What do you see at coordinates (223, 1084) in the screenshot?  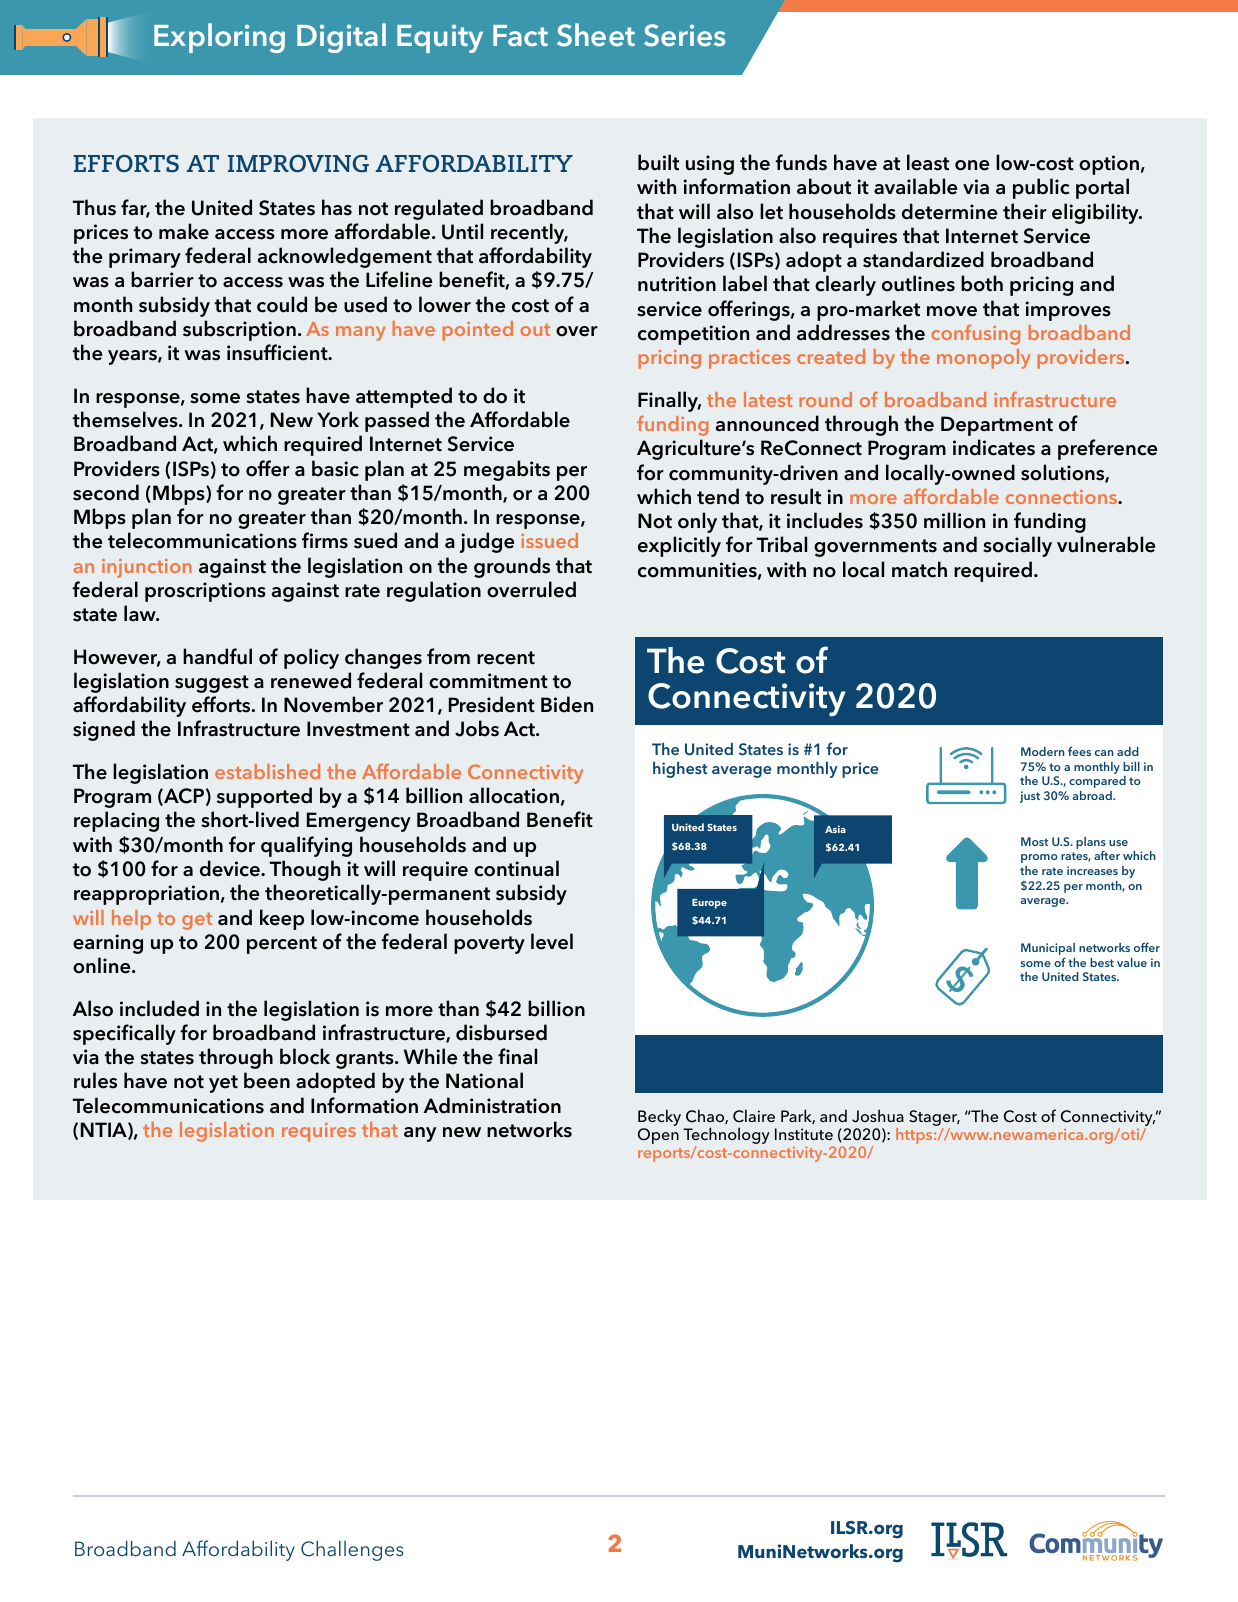 I see `yet` at bounding box center [223, 1084].
